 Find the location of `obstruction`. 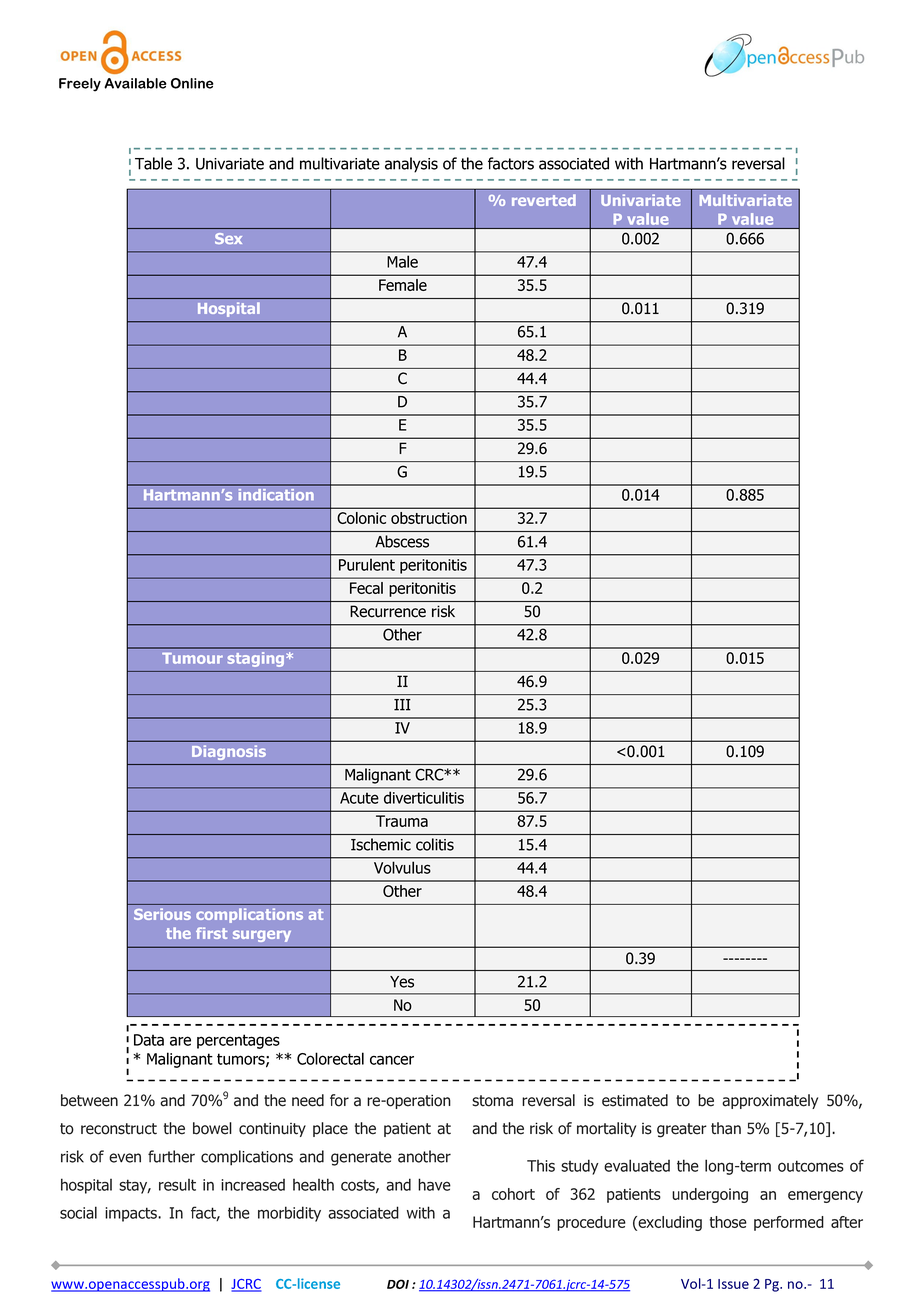

obstruction is located at coordinates (429, 518).
